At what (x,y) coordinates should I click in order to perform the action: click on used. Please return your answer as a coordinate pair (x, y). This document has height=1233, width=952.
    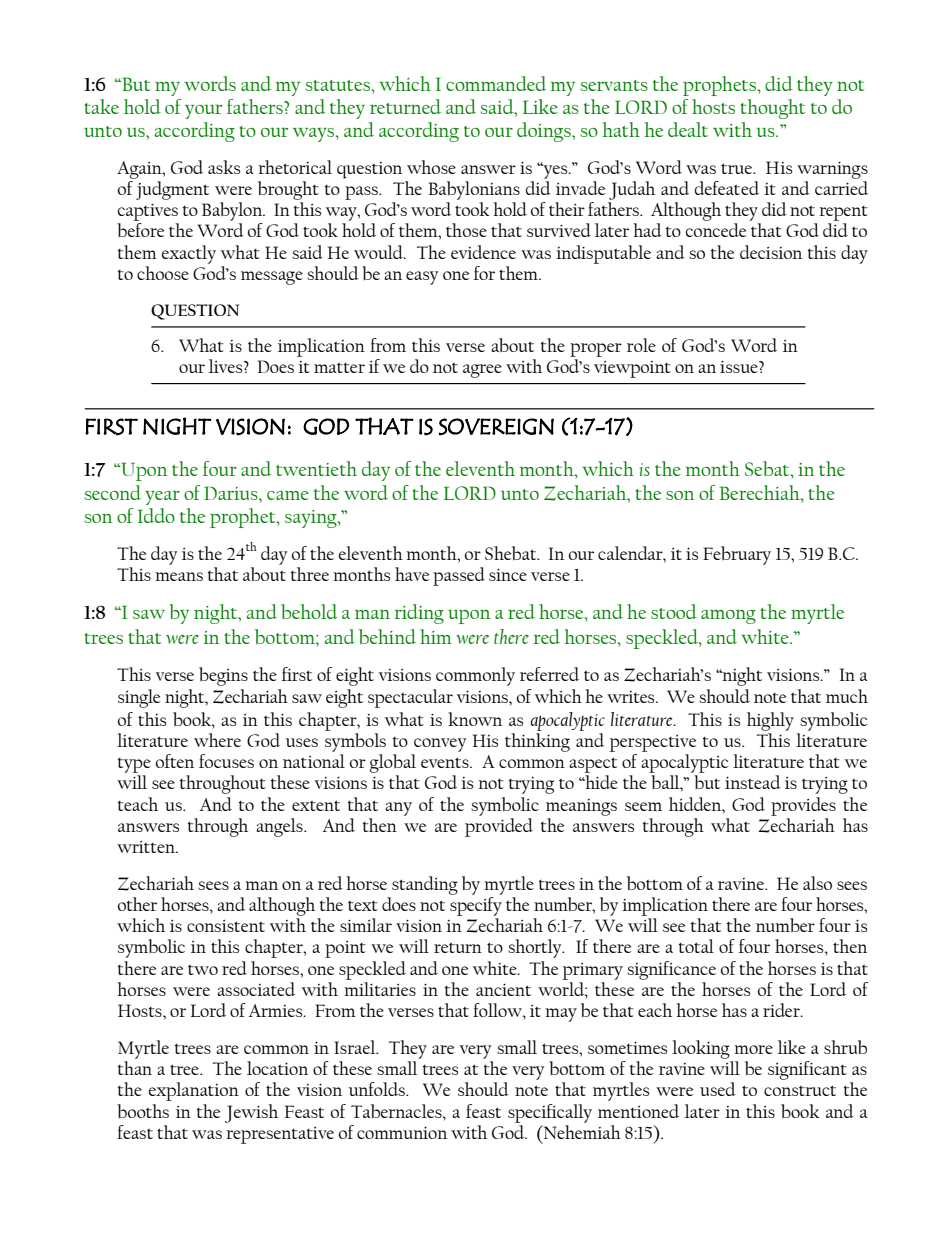
    Looking at the image, I should click on (718, 1089).
